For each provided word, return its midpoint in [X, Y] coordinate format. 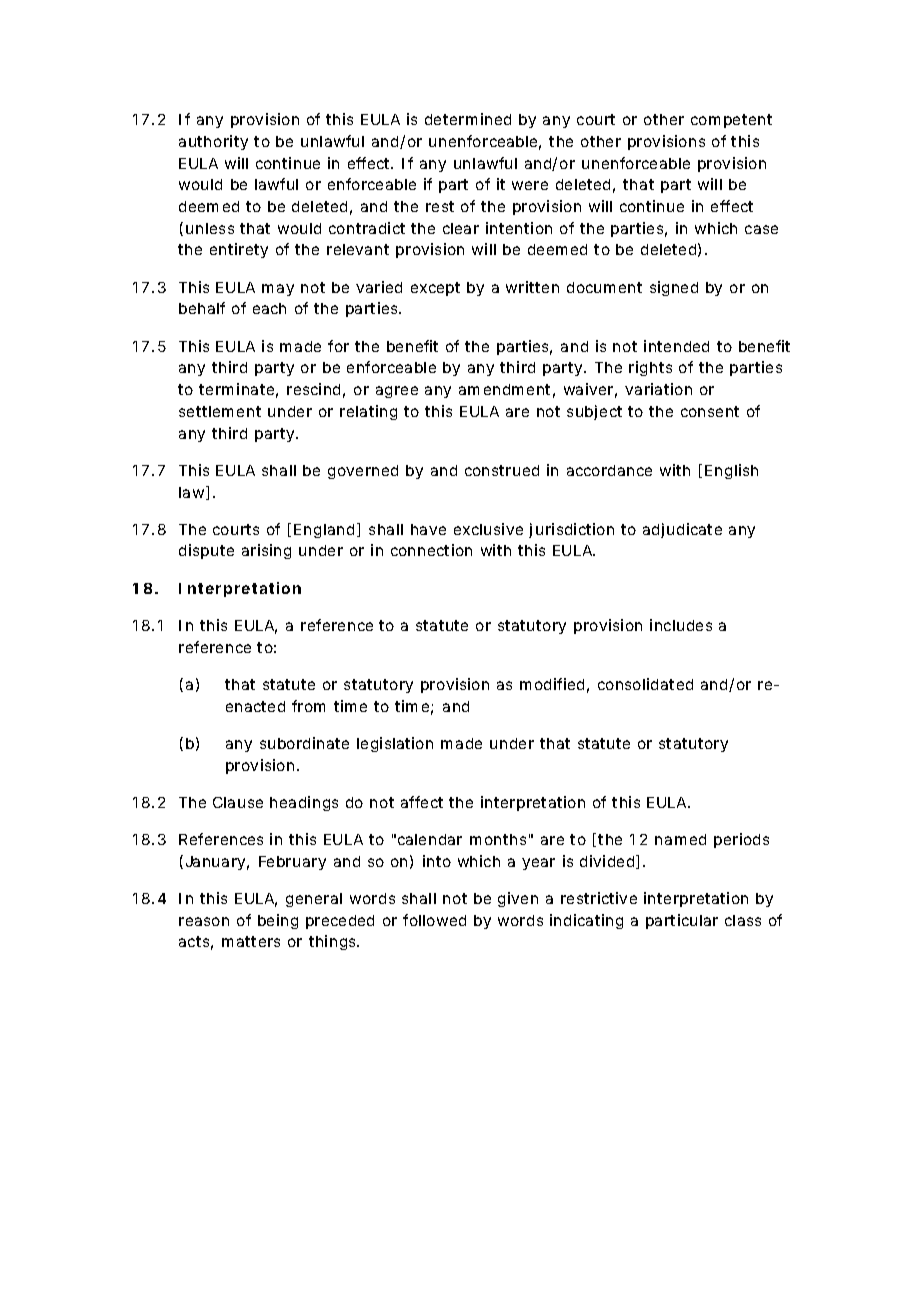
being [278, 921]
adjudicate [682, 530]
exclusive [488, 529]
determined [468, 119]
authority [213, 142]
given [518, 899]
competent [731, 121]
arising [266, 551]
